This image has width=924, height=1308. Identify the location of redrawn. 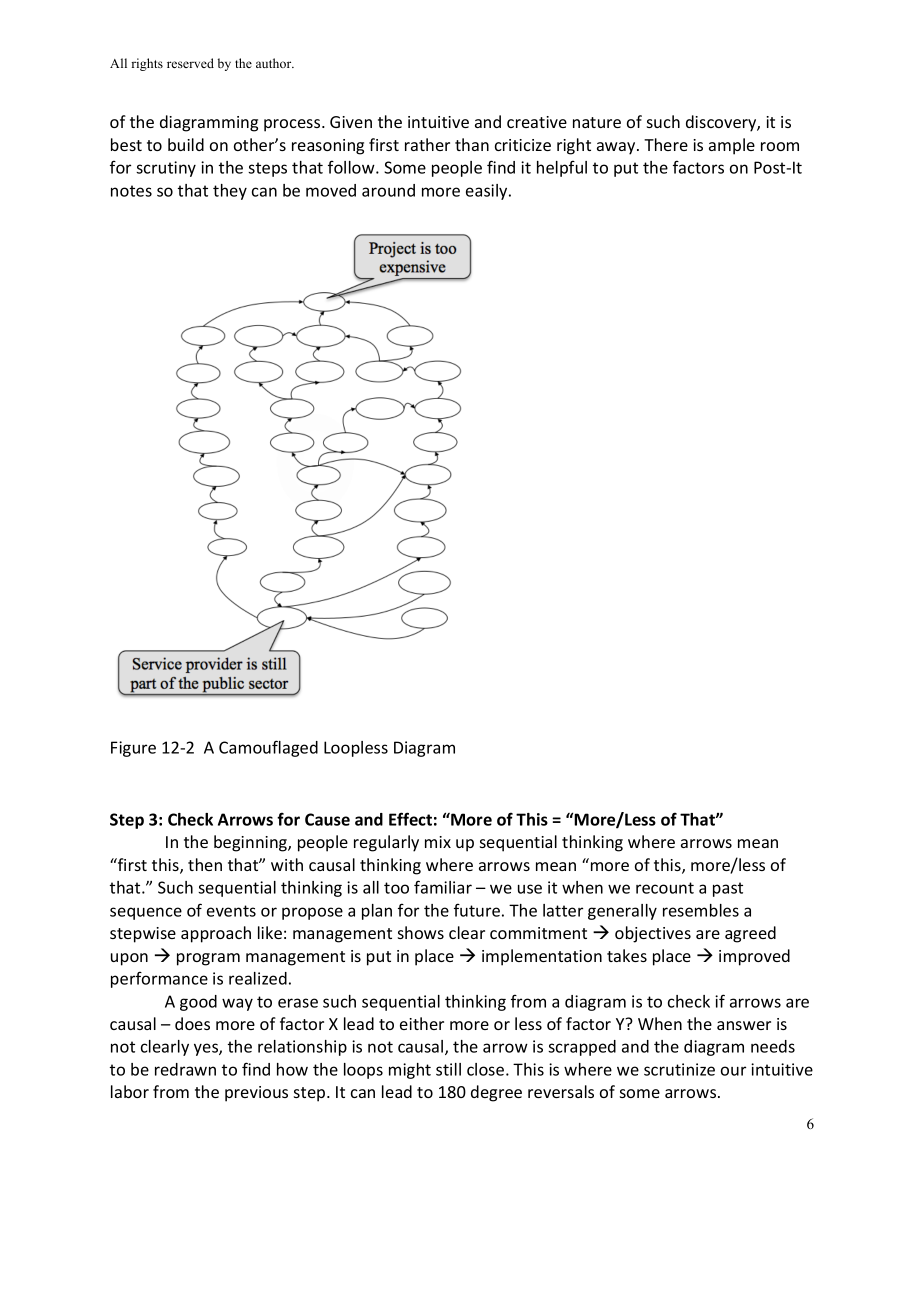
(185, 1069).
